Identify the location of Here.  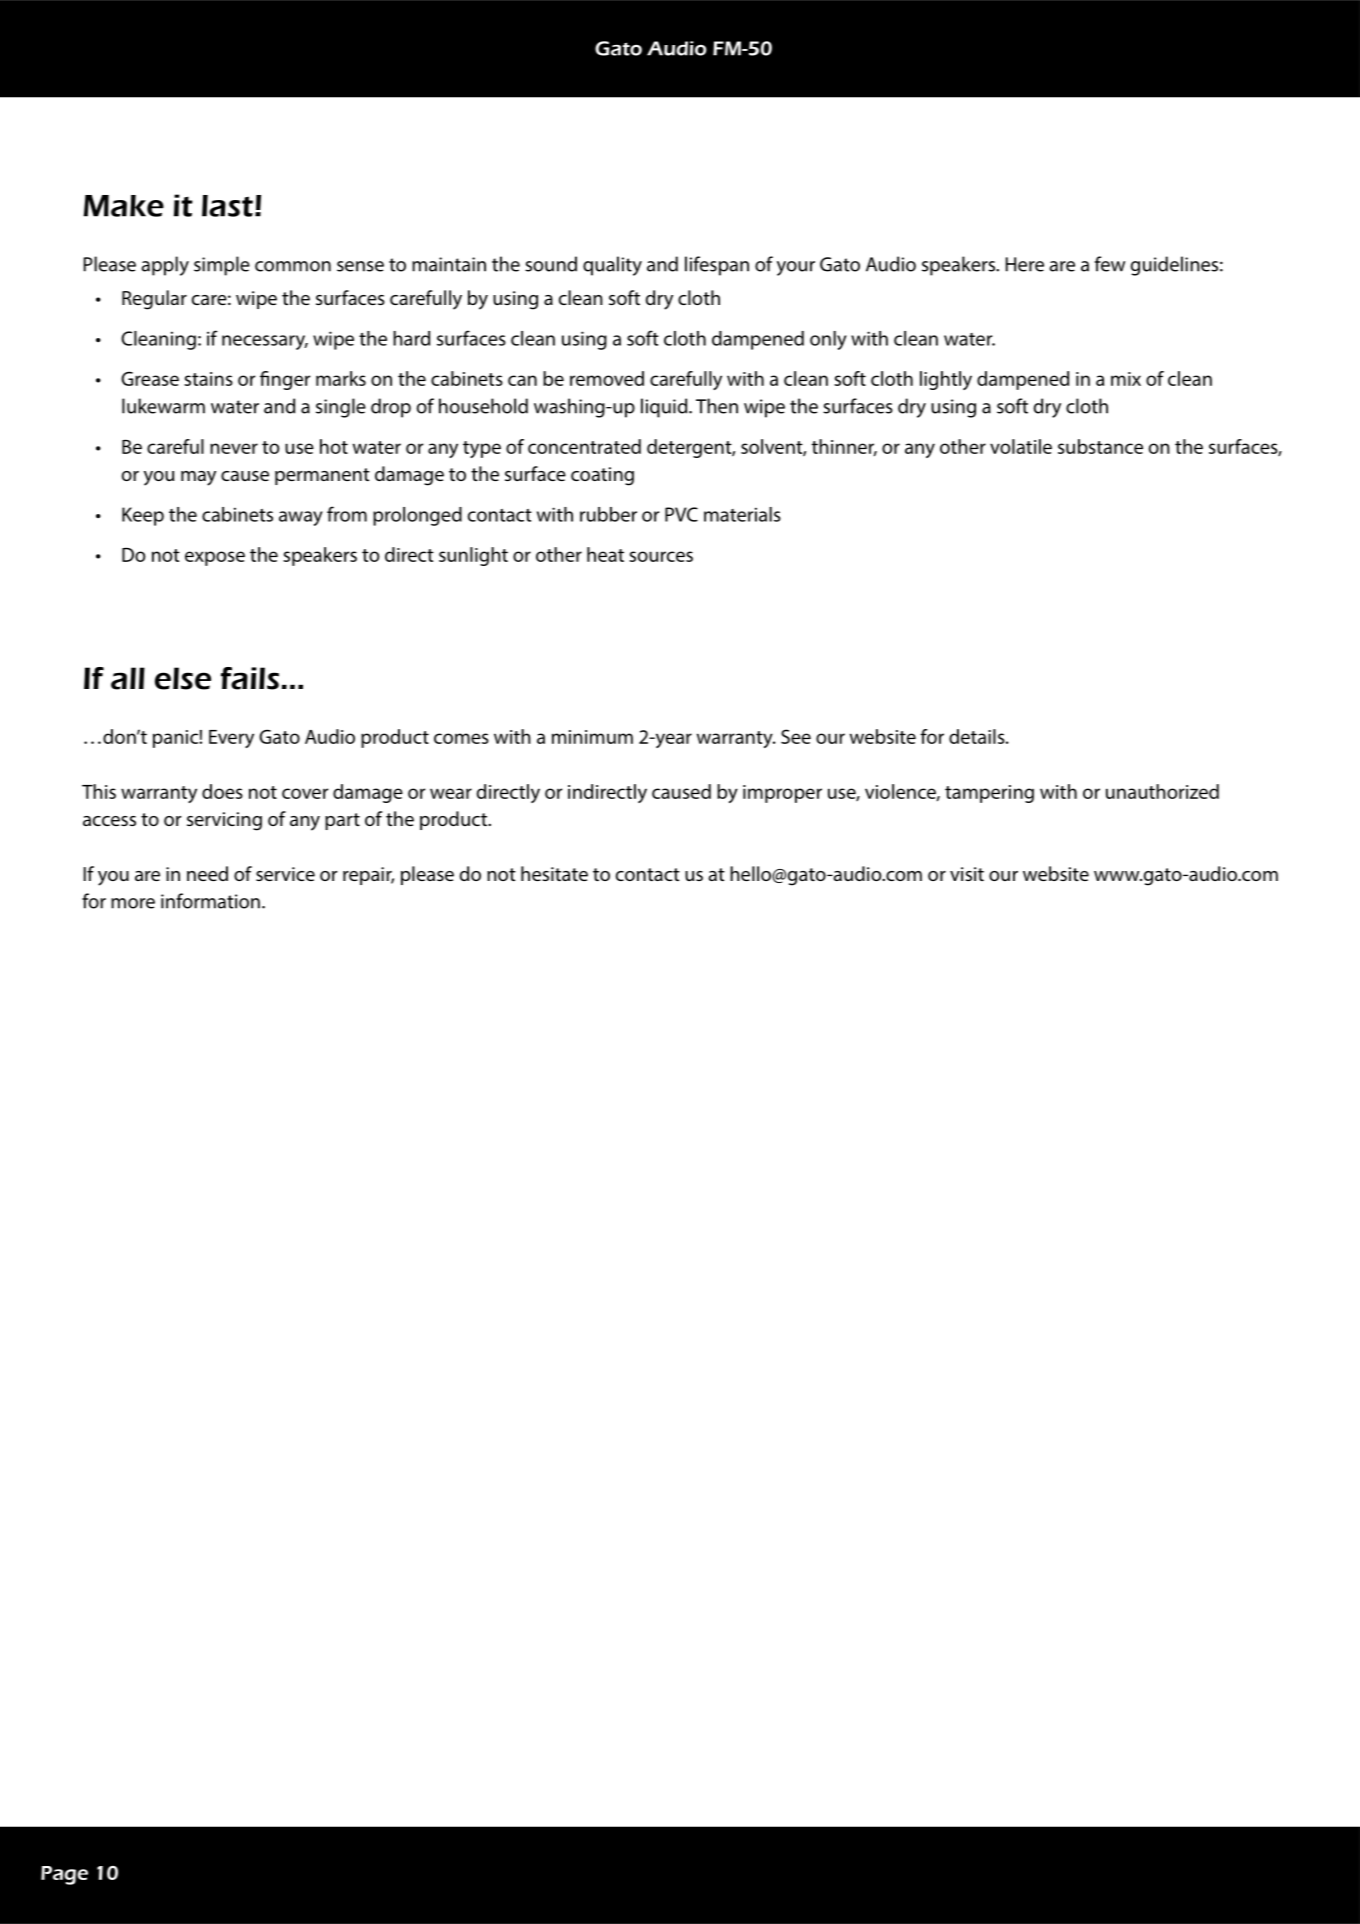
(1025, 264).
